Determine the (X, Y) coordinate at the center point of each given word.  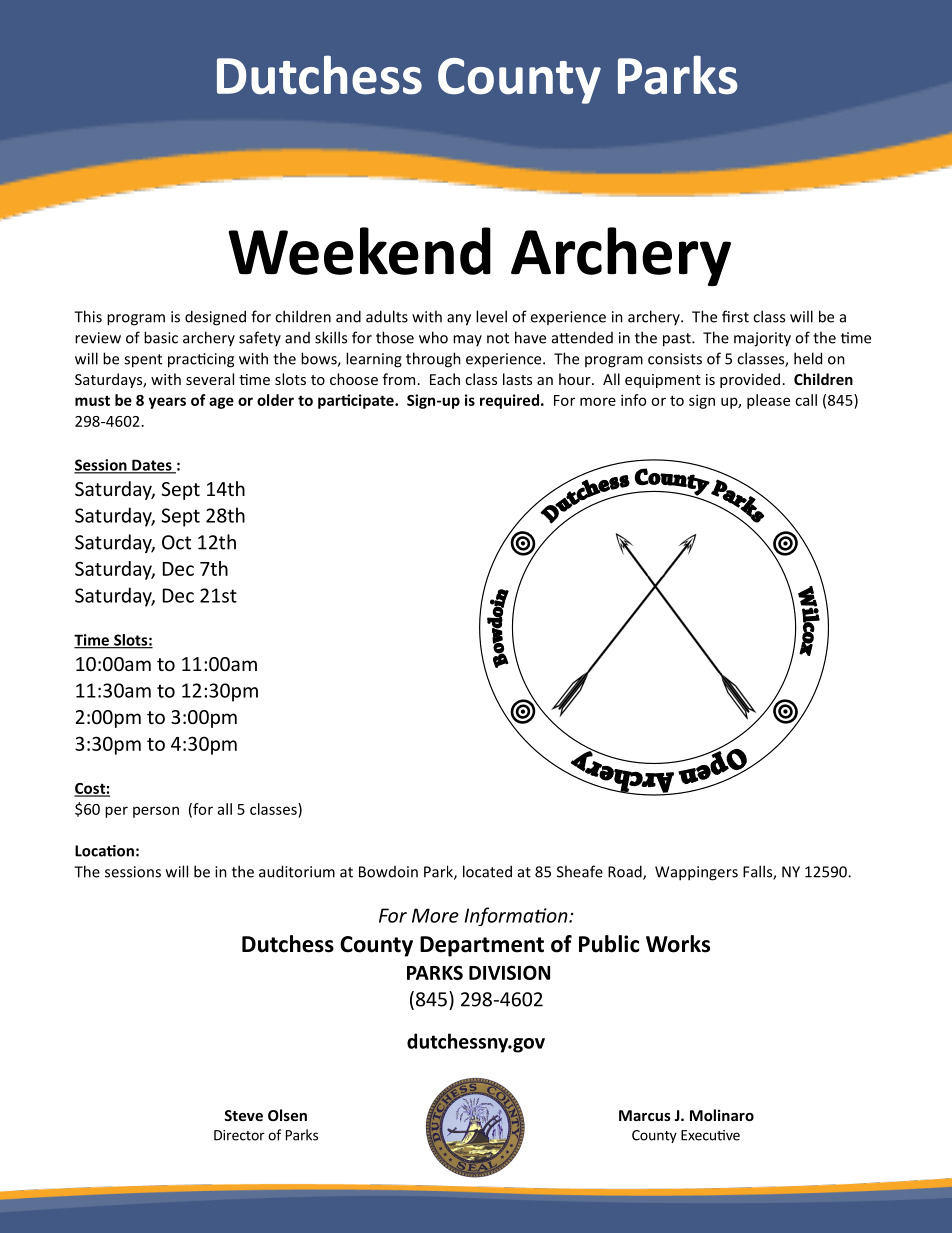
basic (161, 337)
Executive (710, 1135)
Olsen (287, 1115)
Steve (243, 1115)
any (459, 320)
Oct (176, 542)
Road (626, 872)
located (487, 871)
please (768, 401)
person (156, 812)
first (735, 316)
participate (357, 401)
